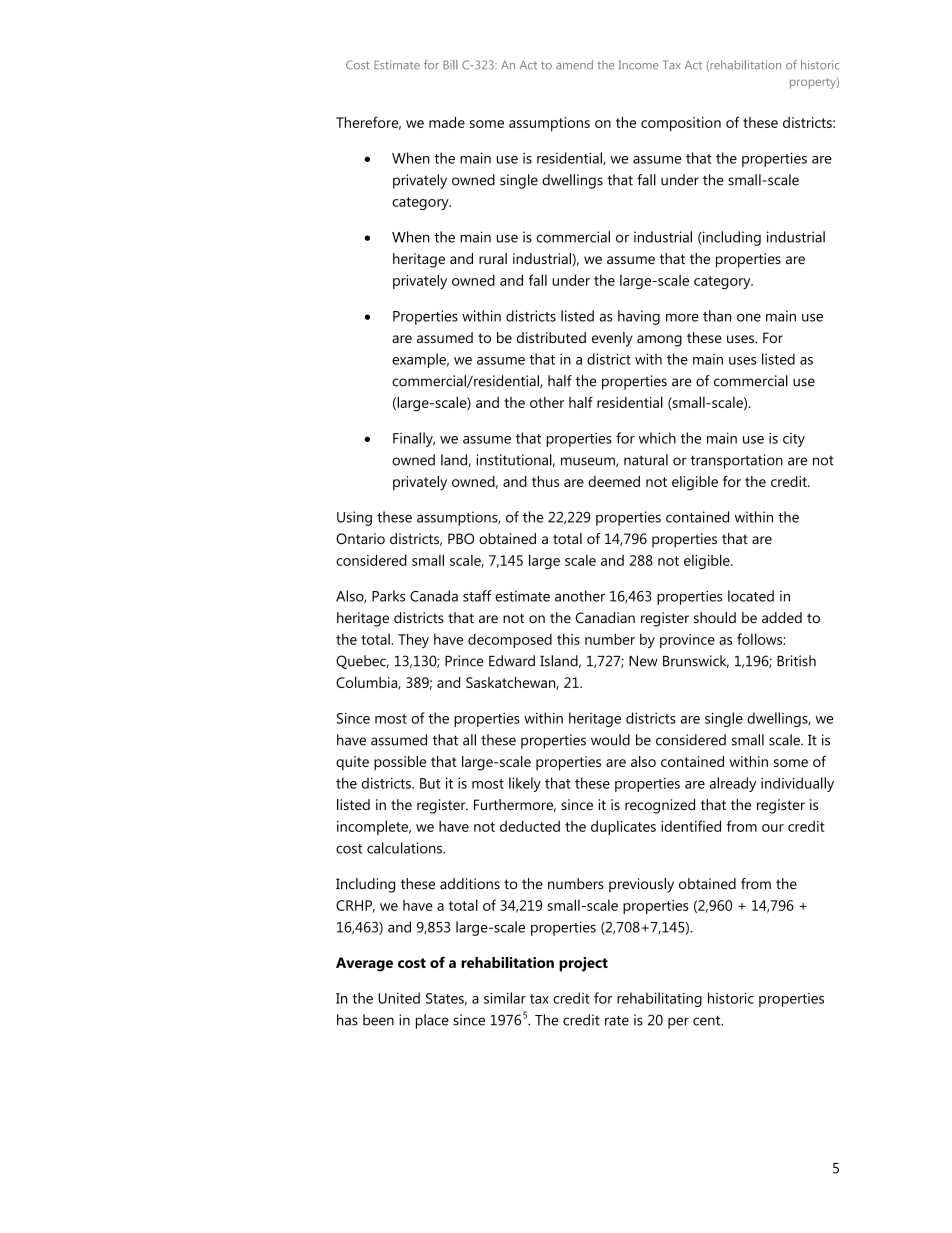 Image resolution: width=952 pixels, height=1233 pixels. Describe the element at coordinates (708, 1021) in the page. I see `cent` at that location.
